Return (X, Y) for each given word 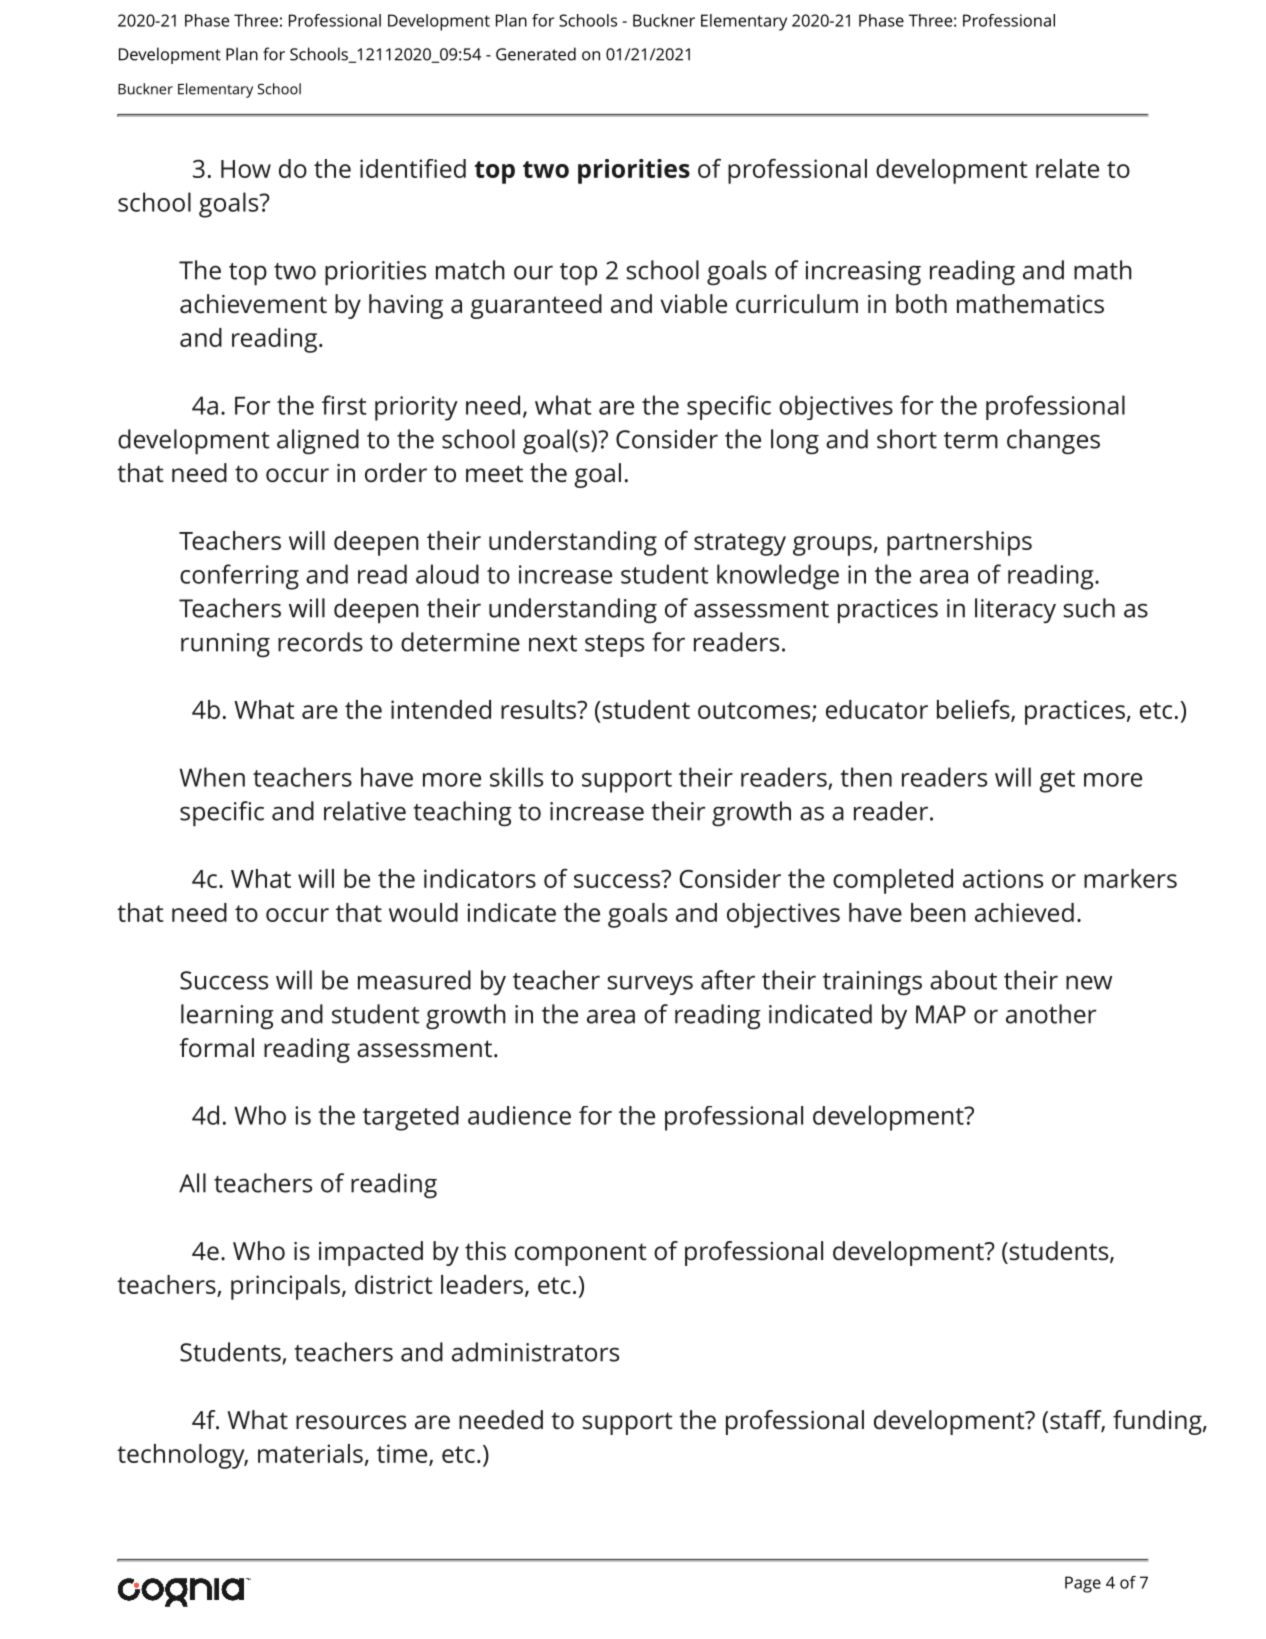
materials (310, 1453)
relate (1067, 168)
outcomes (755, 711)
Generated (536, 54)
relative (365, 811)
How (246, 169)
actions (1003, 878)
